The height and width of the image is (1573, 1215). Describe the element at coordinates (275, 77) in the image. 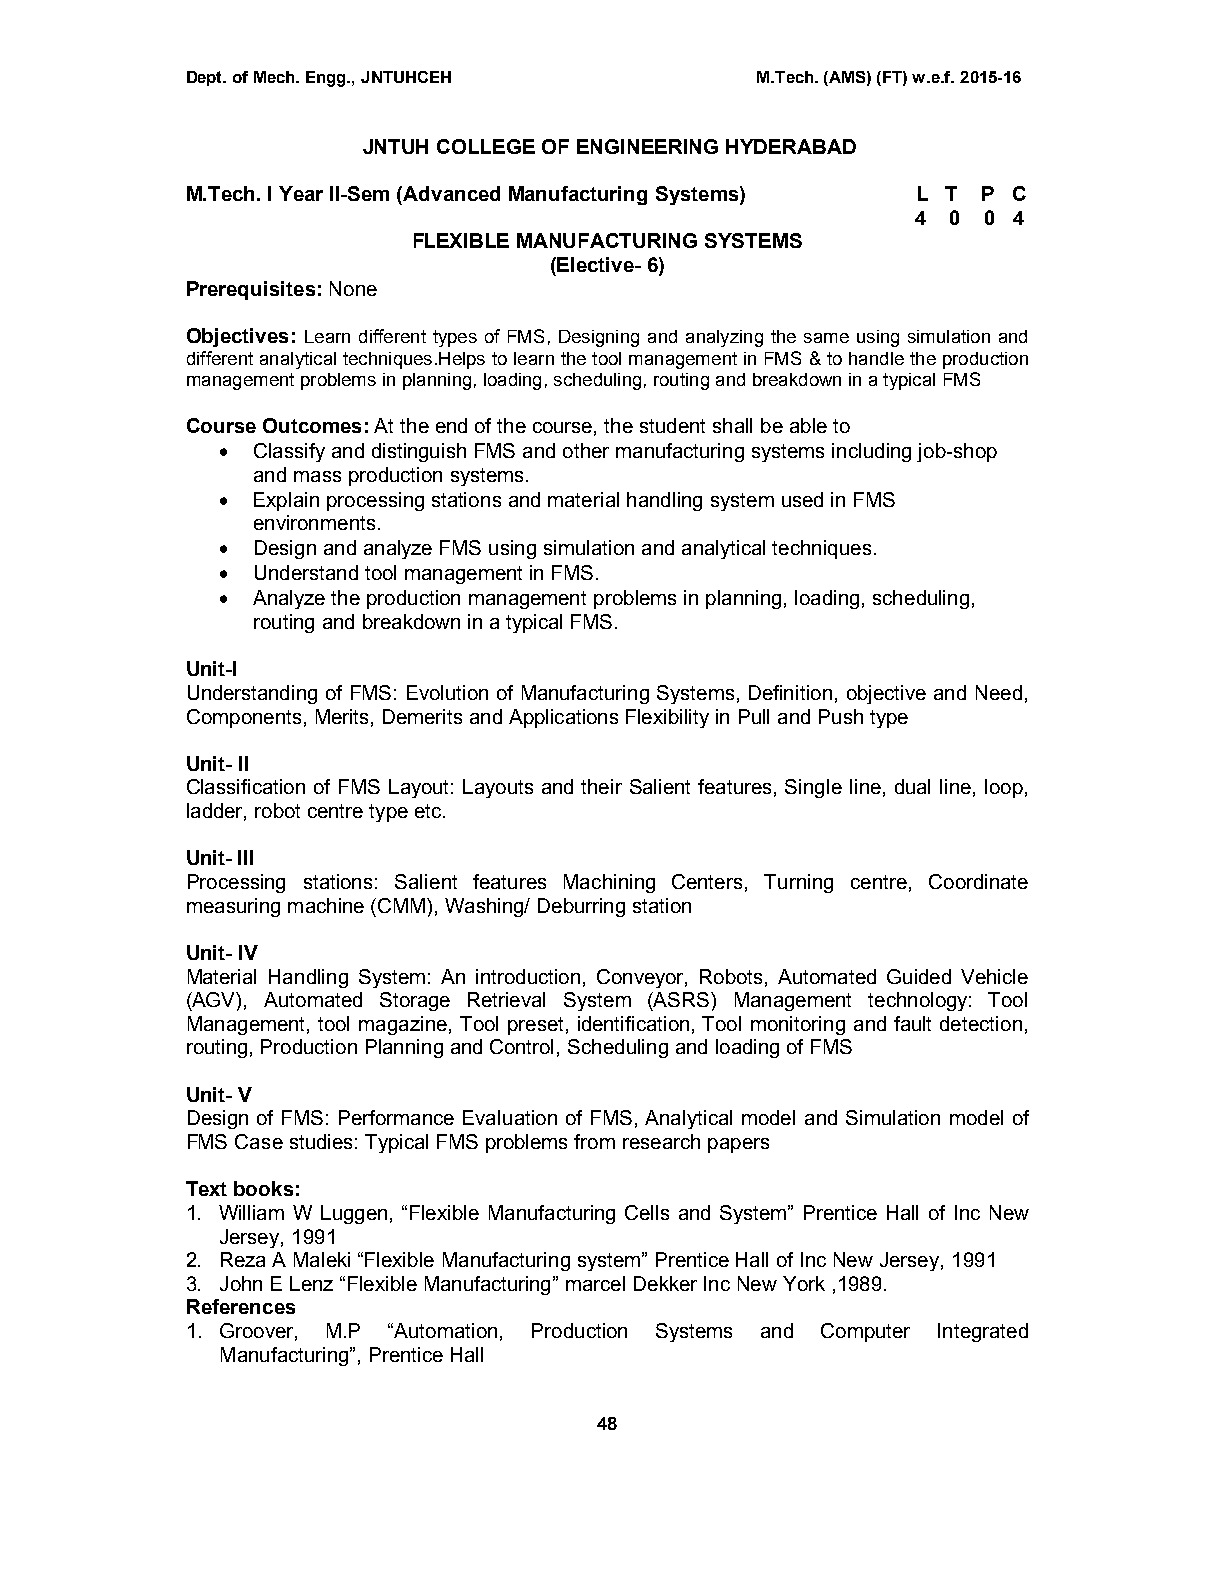

I see `Mech` at that location.
